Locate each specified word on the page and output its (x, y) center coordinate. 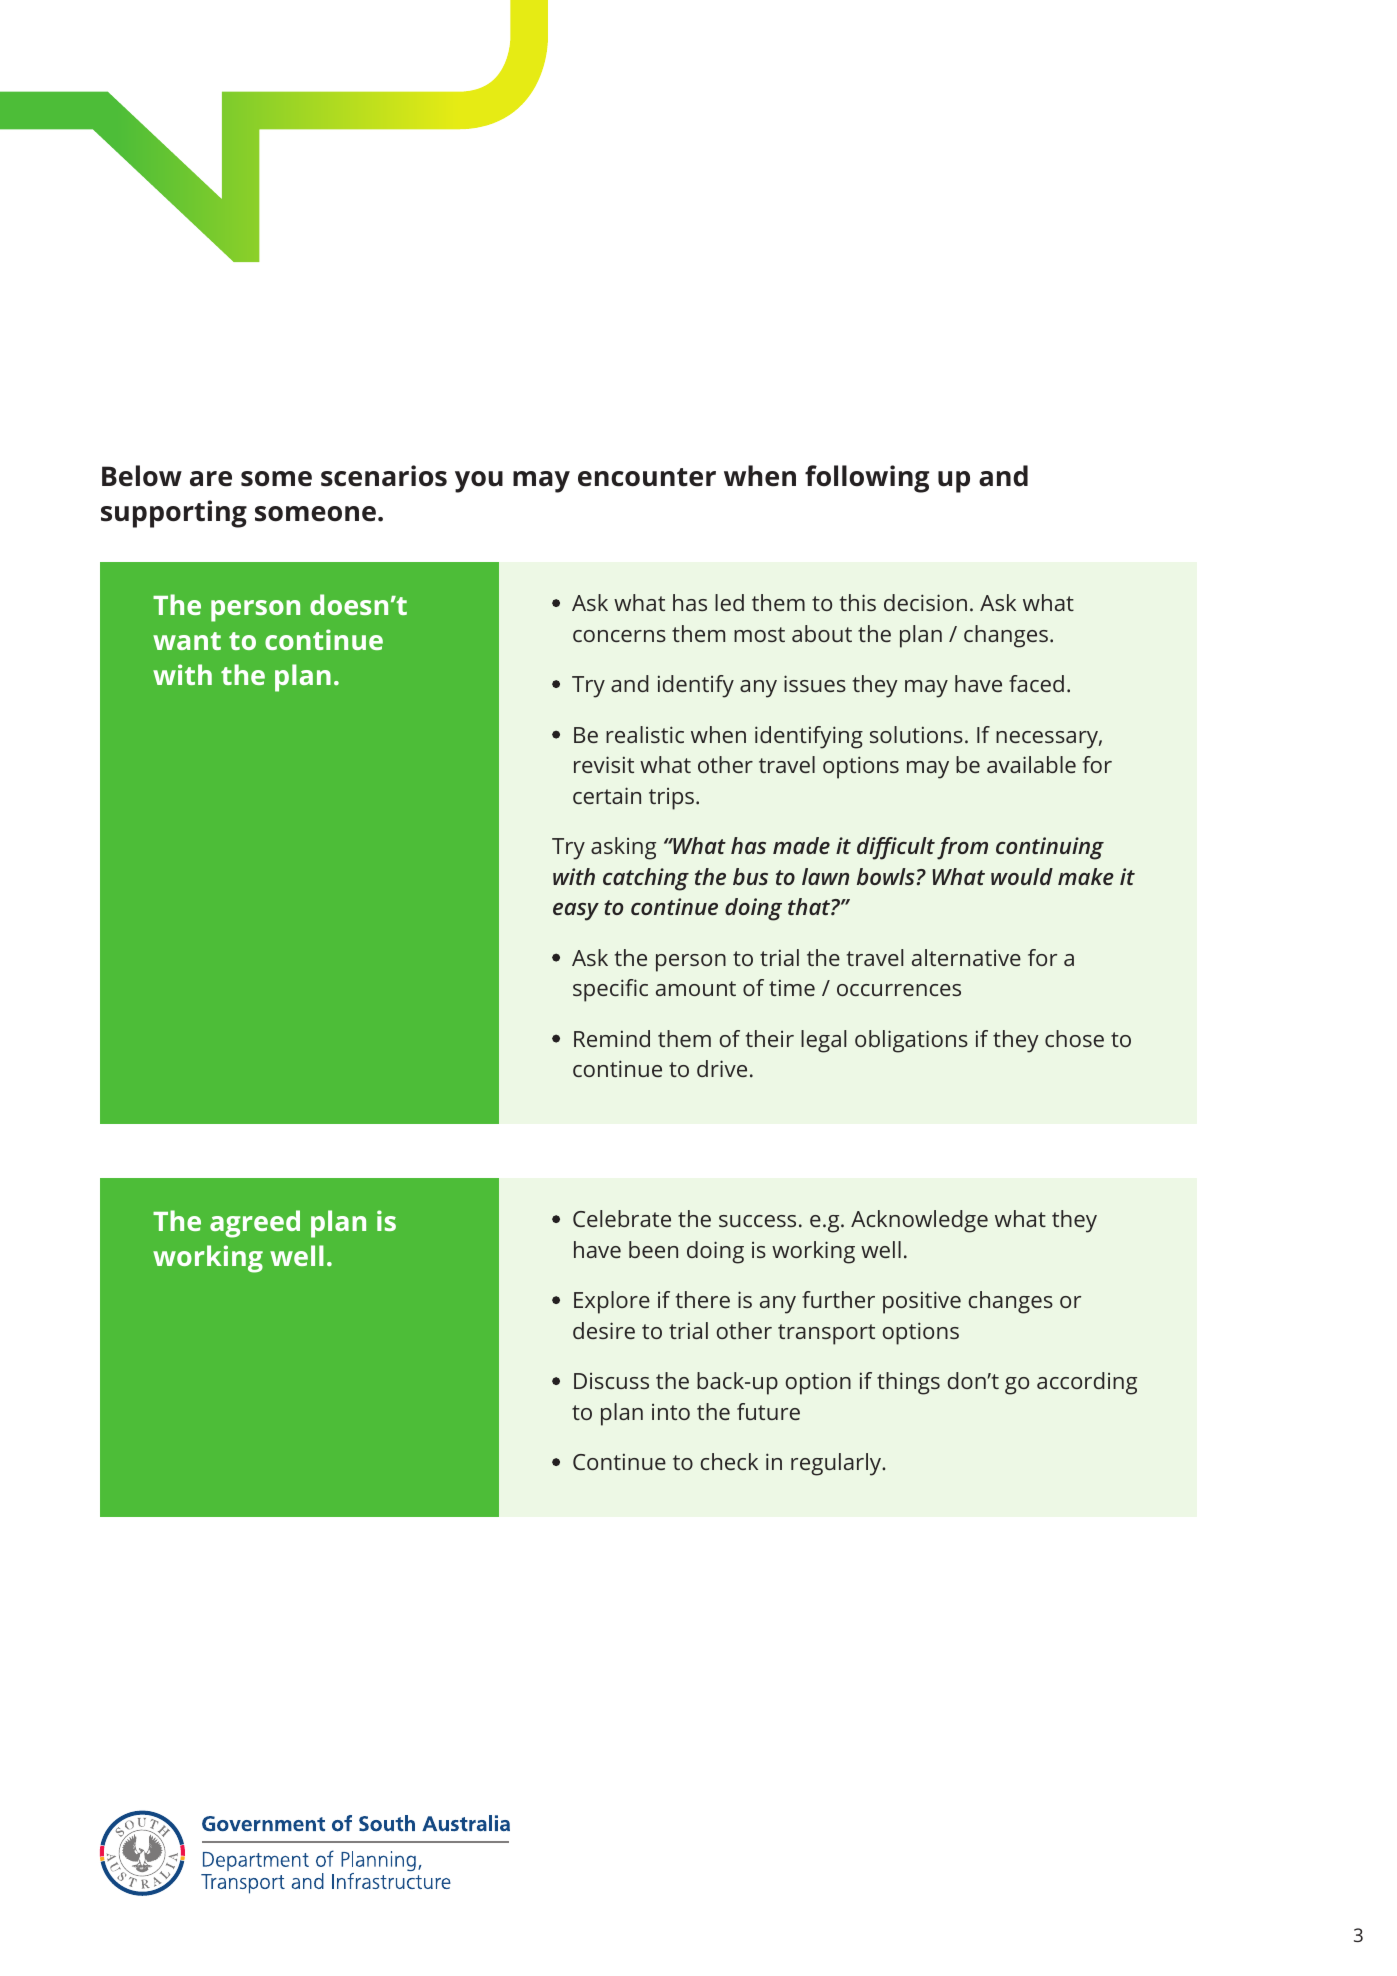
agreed (255, 1224)
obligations (911, 1041)
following (867, 479)
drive (722, 1068)
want (187, 641)
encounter (647, 477)
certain (607, 795)
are (211, 479)
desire (604, 1330)
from (962, 848)
